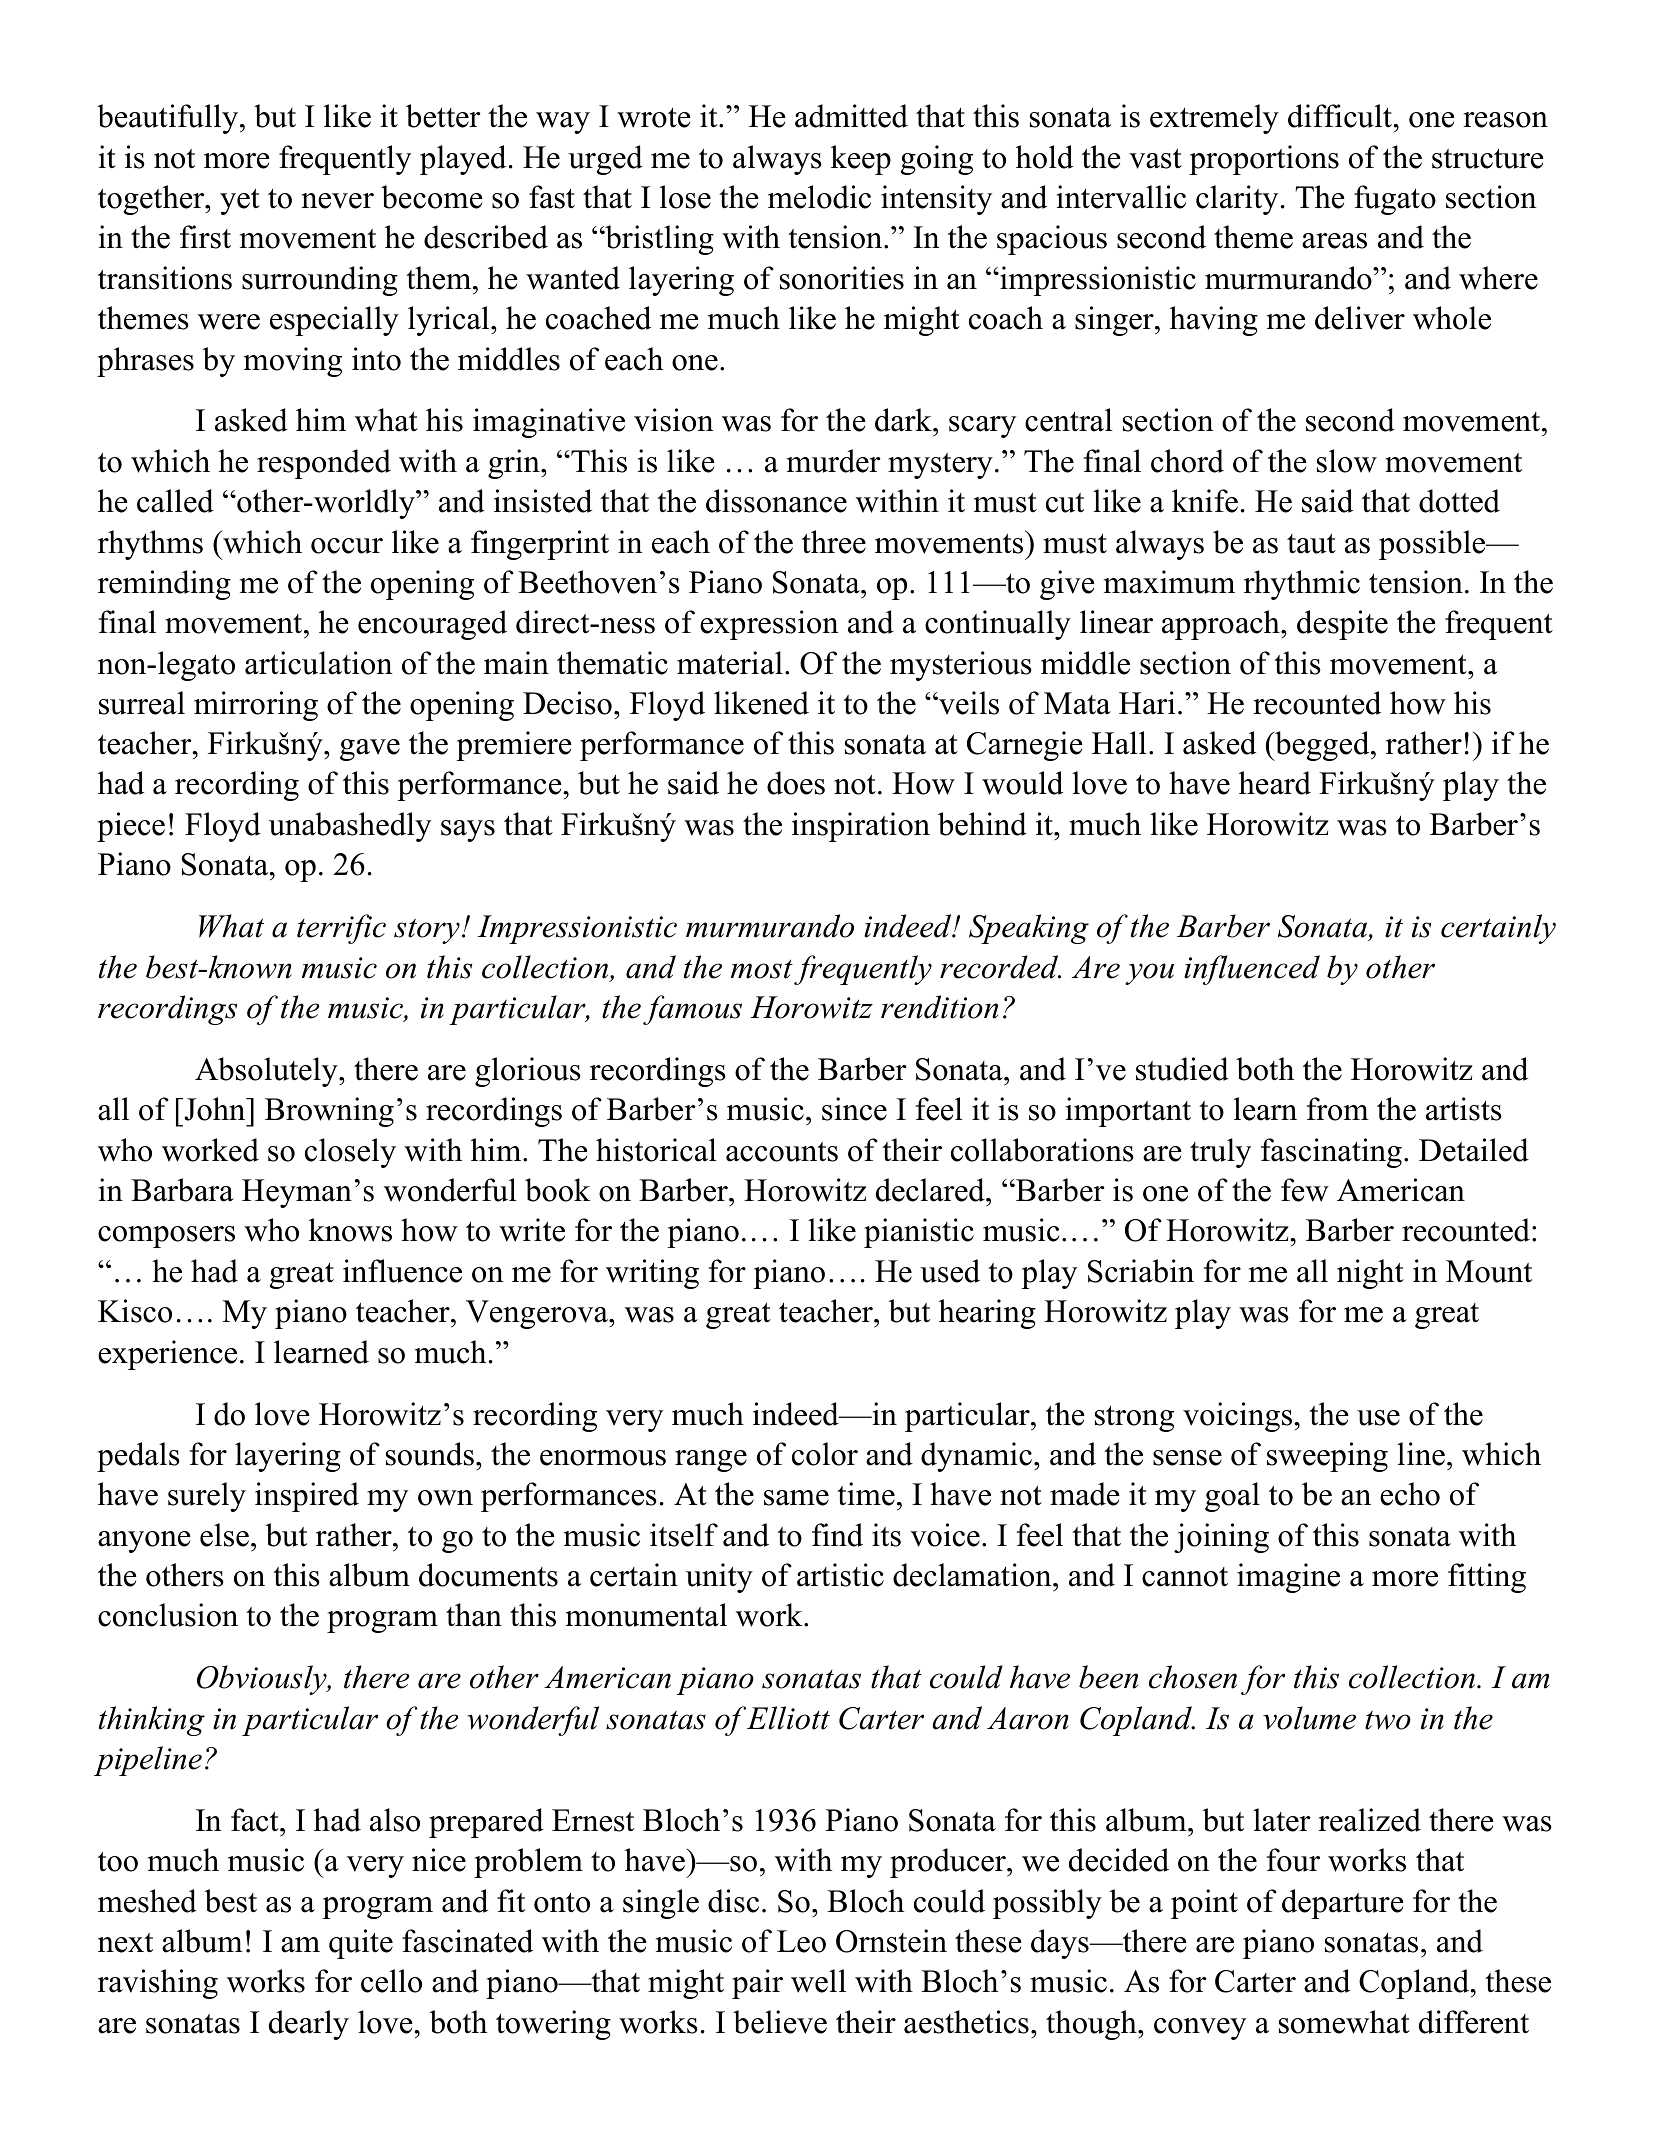 The image size is (1658, 2146). What do you see at coordinates (1343, 1904) in the page?
I see `departure` at bounding box center [1343, 1904].
